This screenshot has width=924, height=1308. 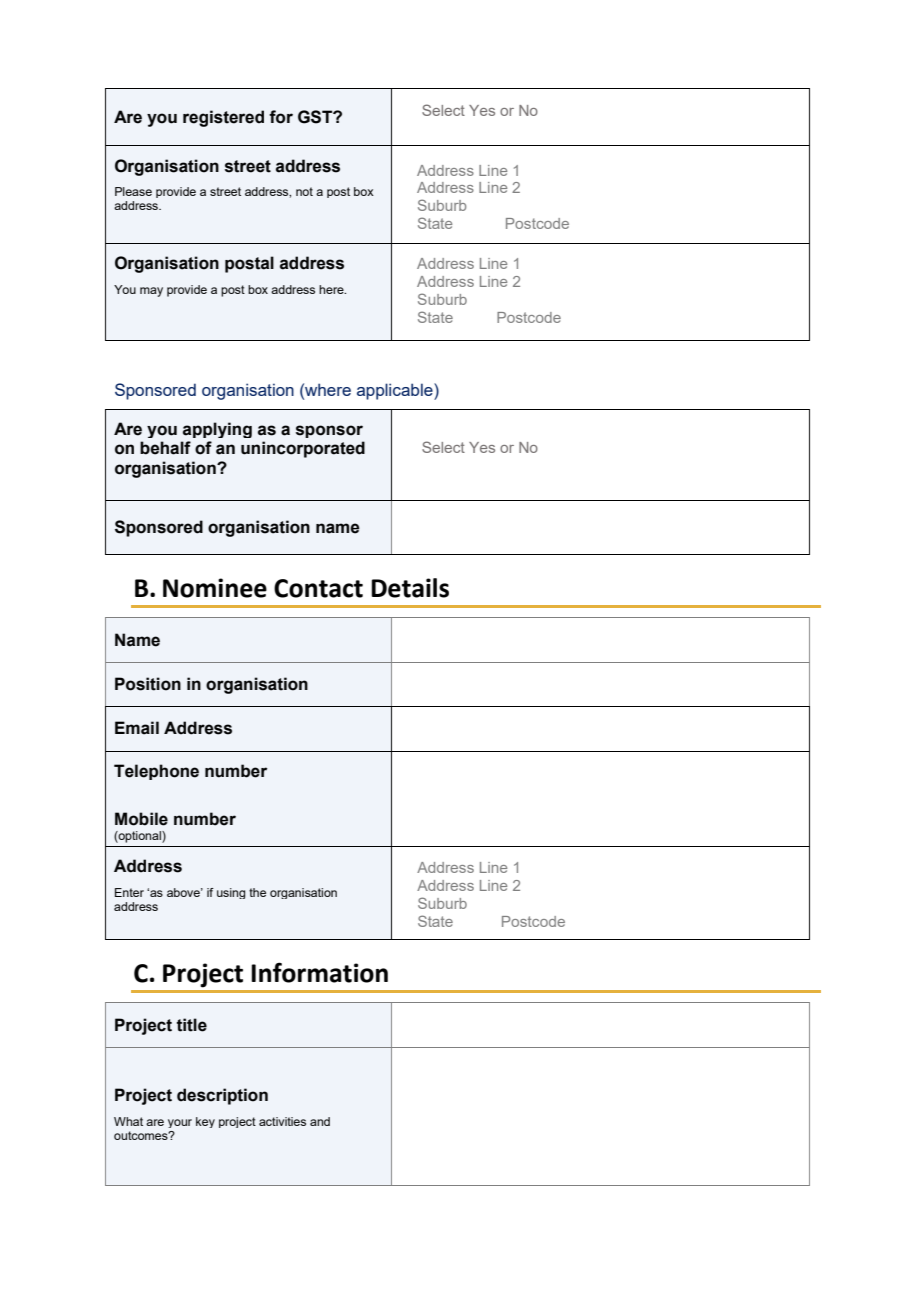 What do you see at coordinates (396, 391) in the screenshot?
I see `applicable` at bounding box center [396, 391].
